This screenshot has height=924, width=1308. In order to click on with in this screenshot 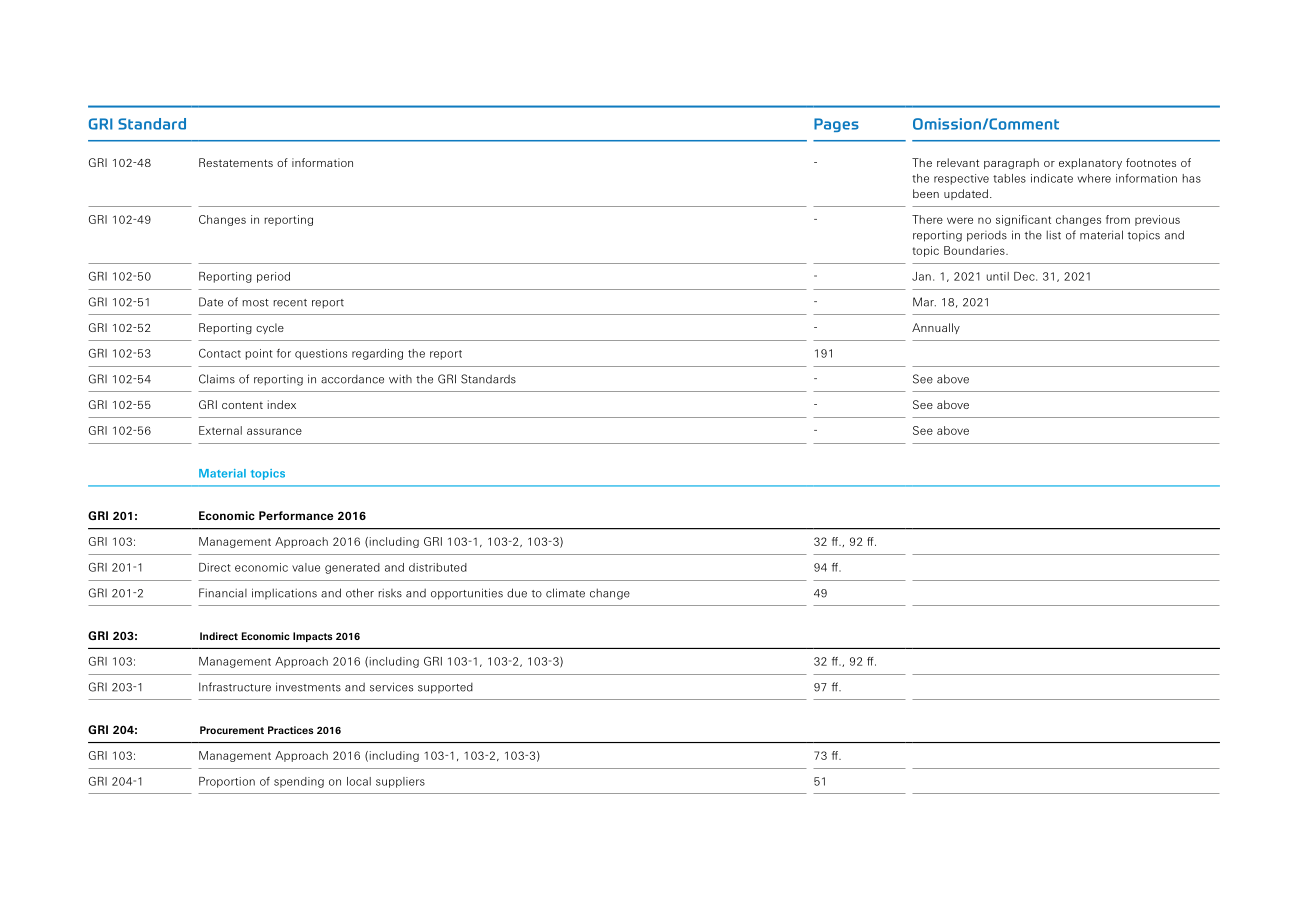, I will do `click(400, 379)`.
